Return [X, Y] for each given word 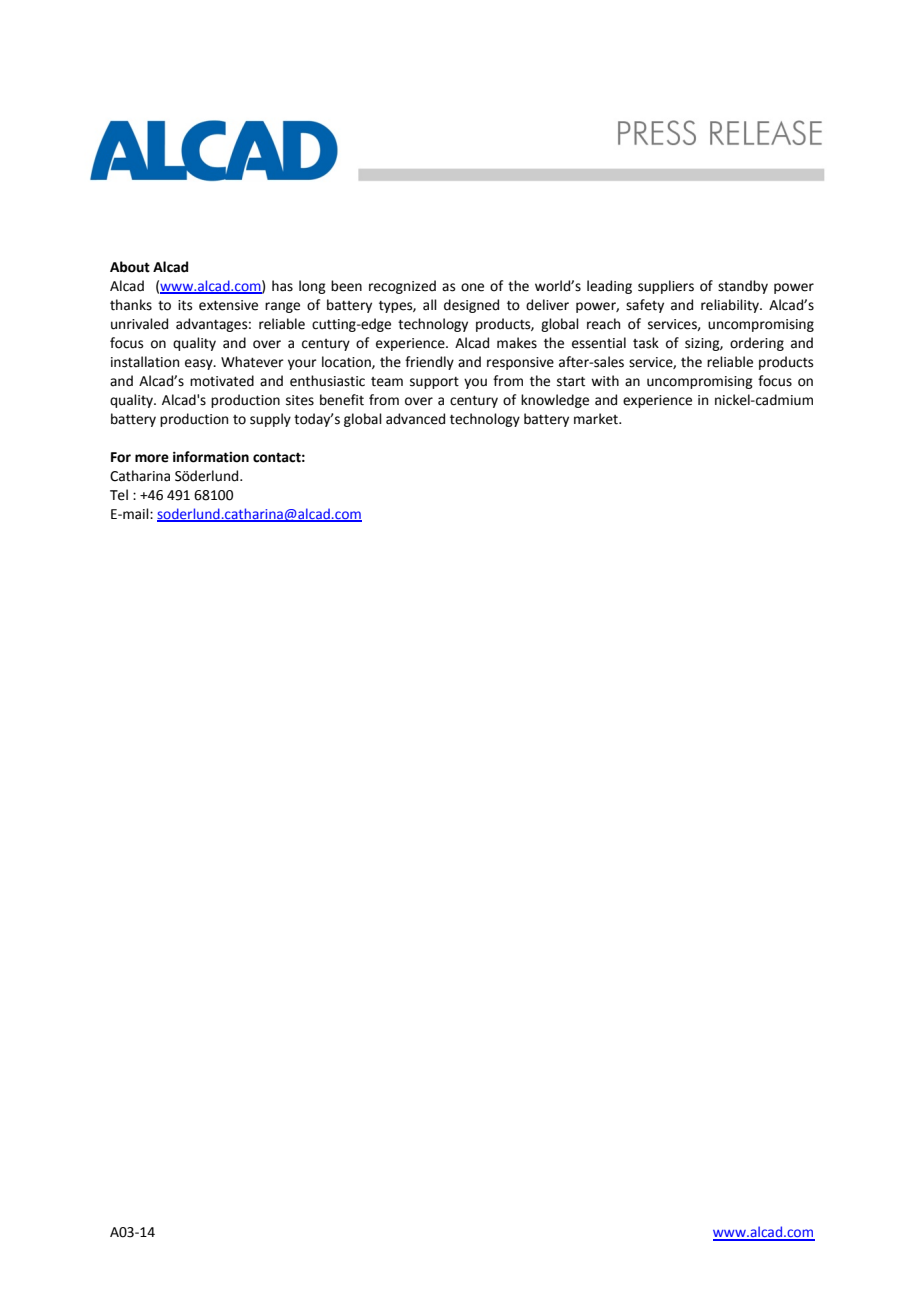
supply [270, 420]
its [185, 305]
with [605, 381]
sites [300, 400]
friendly [429, 363]
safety [645, 306]
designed [471, 306]
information [211, 457]
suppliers [666, 287]
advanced [415, 419]
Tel [119, 495]
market [597, 419]
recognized [402, 287]
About [130, 267]
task [646, 343]
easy [200, 364]
